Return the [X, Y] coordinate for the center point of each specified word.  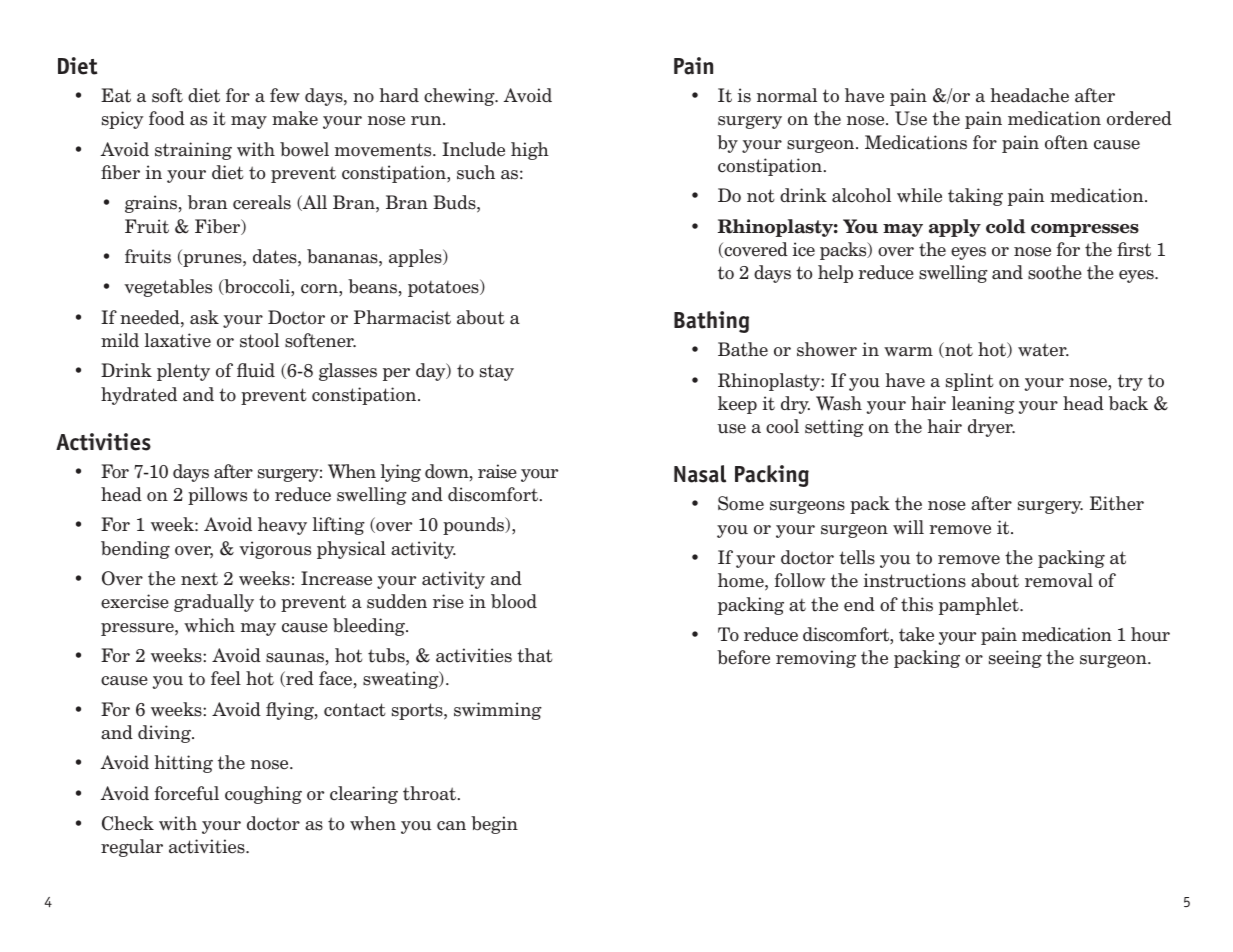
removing [816, 659]
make [295, 118]
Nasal [700, 474]
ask [204, 317]
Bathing [711, 322]
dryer [991, 428]
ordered [1139, 118]
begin [494, 825]
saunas [295, 658]
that [535, 655]
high [530, 151]
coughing [263, 795]
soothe [1055, 272]
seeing [1015, 659]
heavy [282, 526]
